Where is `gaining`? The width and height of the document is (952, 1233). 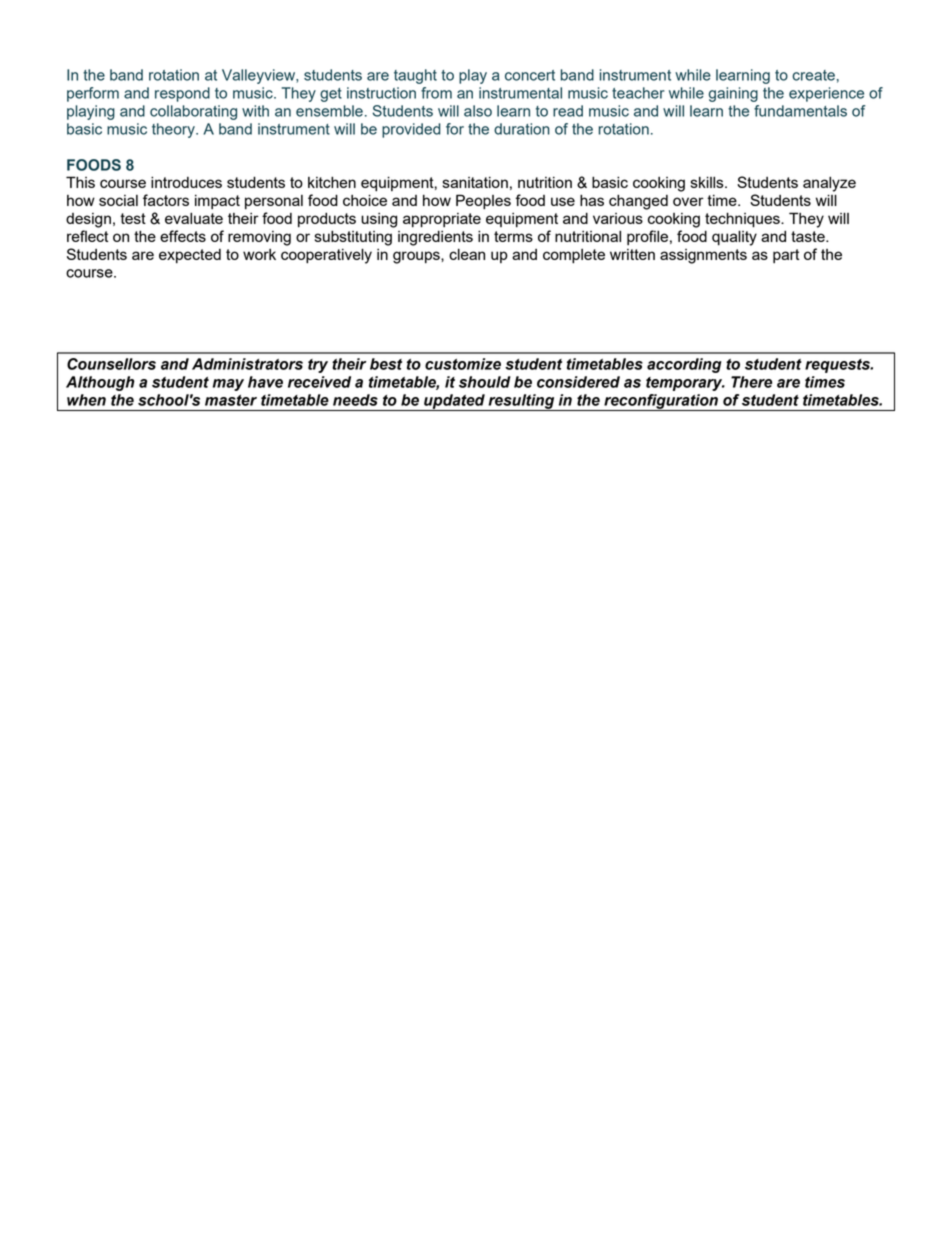 gaining is located at coordinates (733, 94).
